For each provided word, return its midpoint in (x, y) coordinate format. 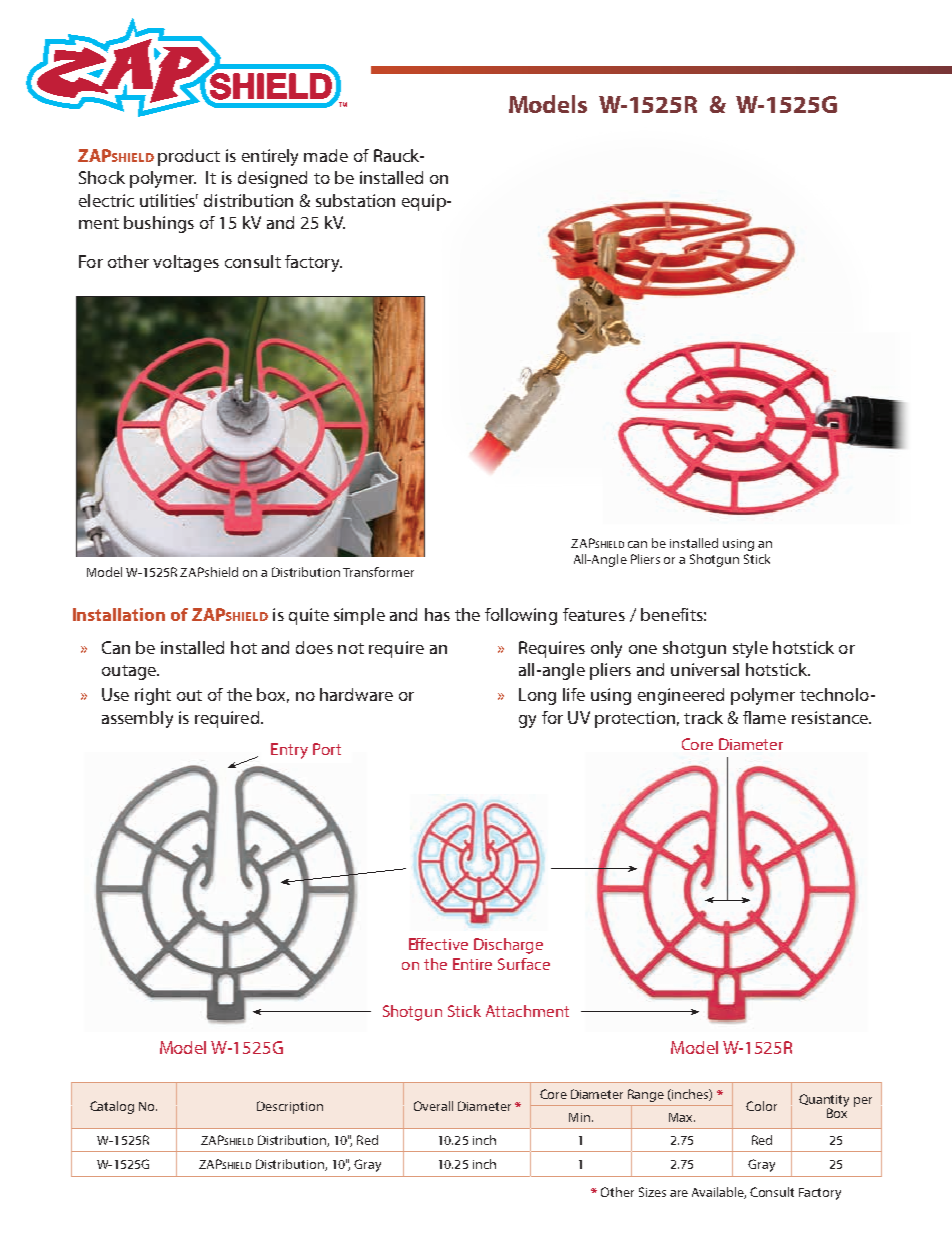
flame (764, 717)
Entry (289, 751)
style (750, 649)
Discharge (508, 946)
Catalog (112, 1107)
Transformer (378, 572)
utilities (169, 200)
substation (355, 200)
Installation (119, 614)
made (326, 155)
